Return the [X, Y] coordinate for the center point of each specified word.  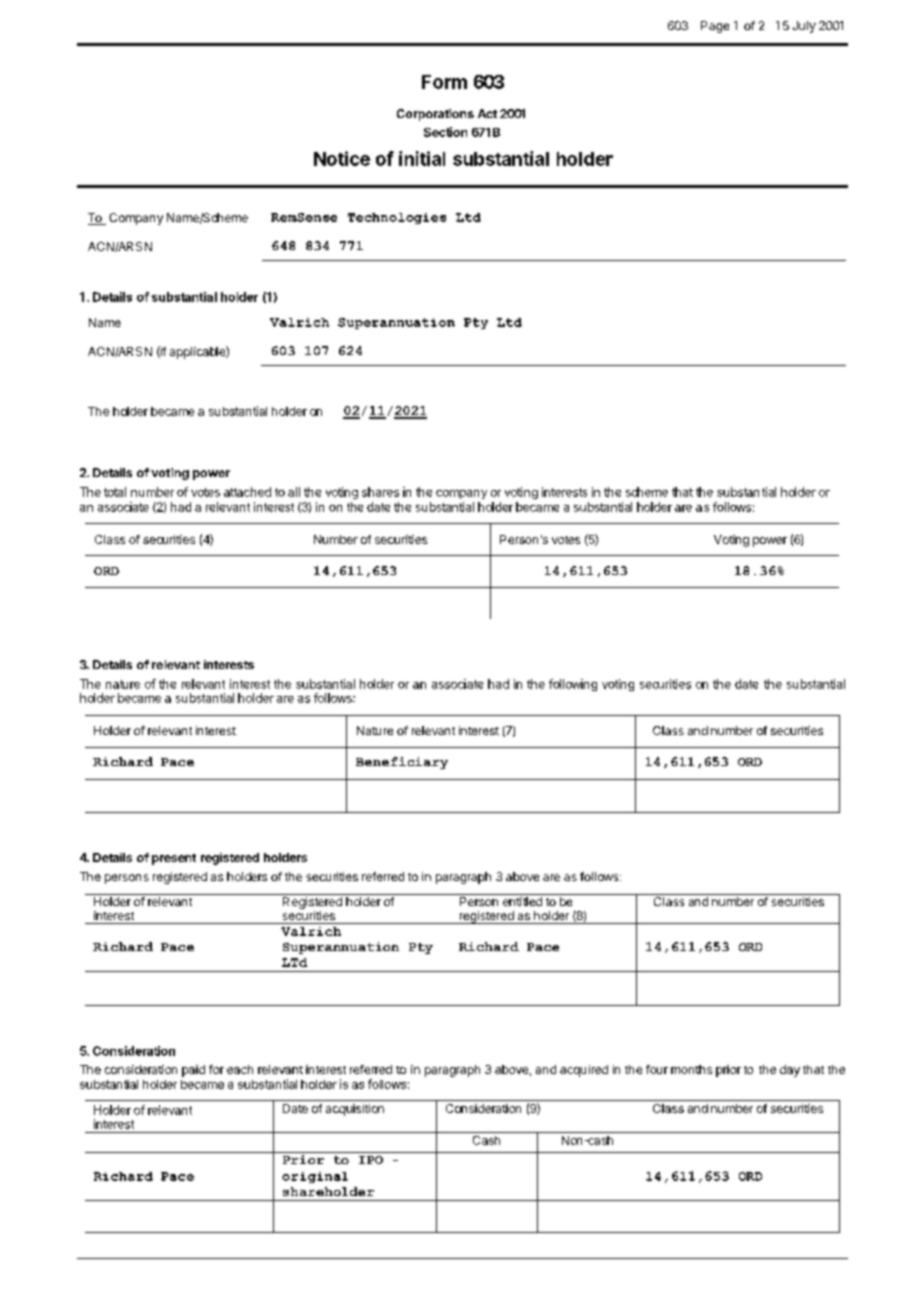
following [573, 685]
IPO [371, 1160]
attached [247, 492]
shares [380, 492]
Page [715, 27]
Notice [342, 158]
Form [444, 82]
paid [193, 1071]
